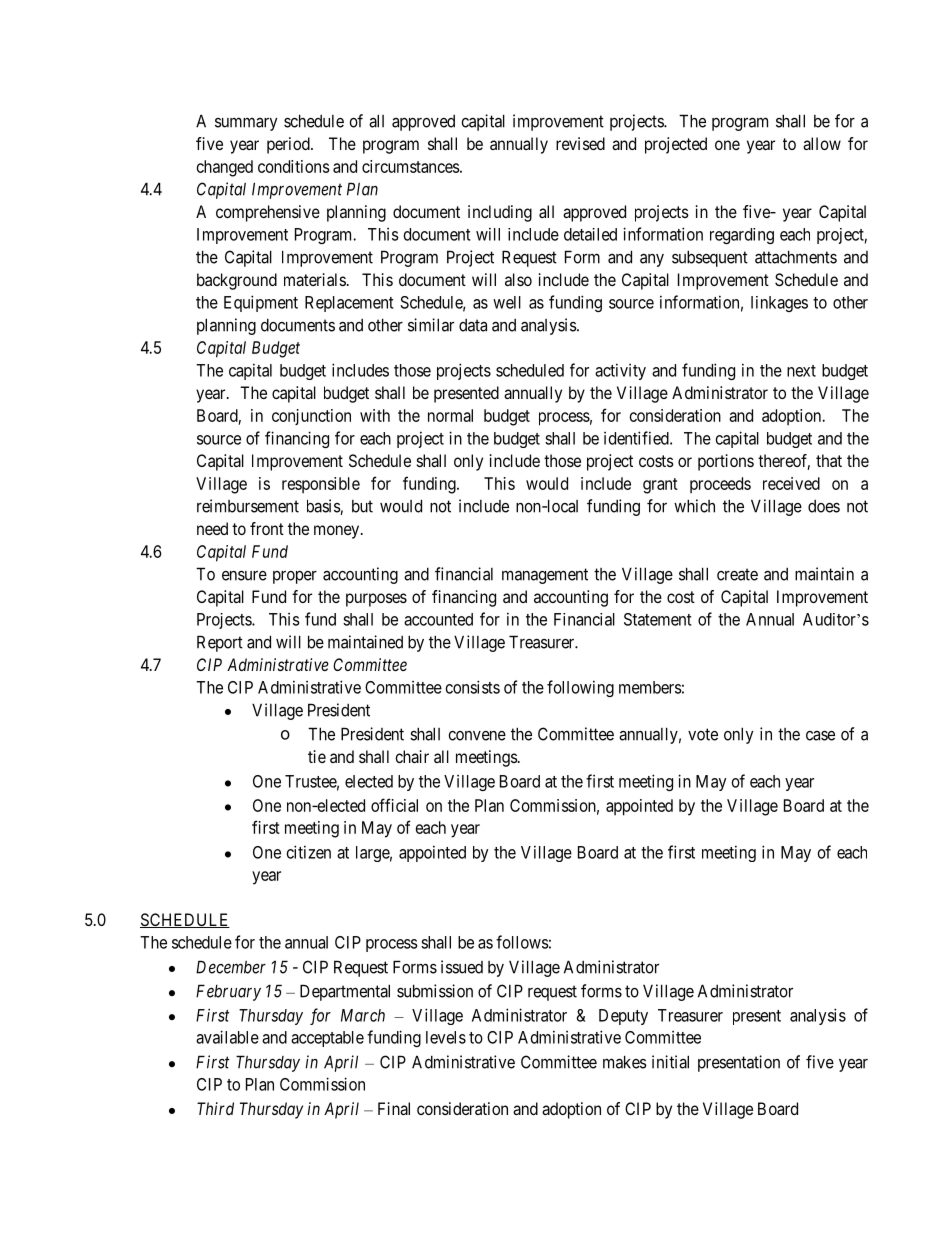 This screenshot has width=952, height=1233. I want to click on portions, so click(726, 462).
